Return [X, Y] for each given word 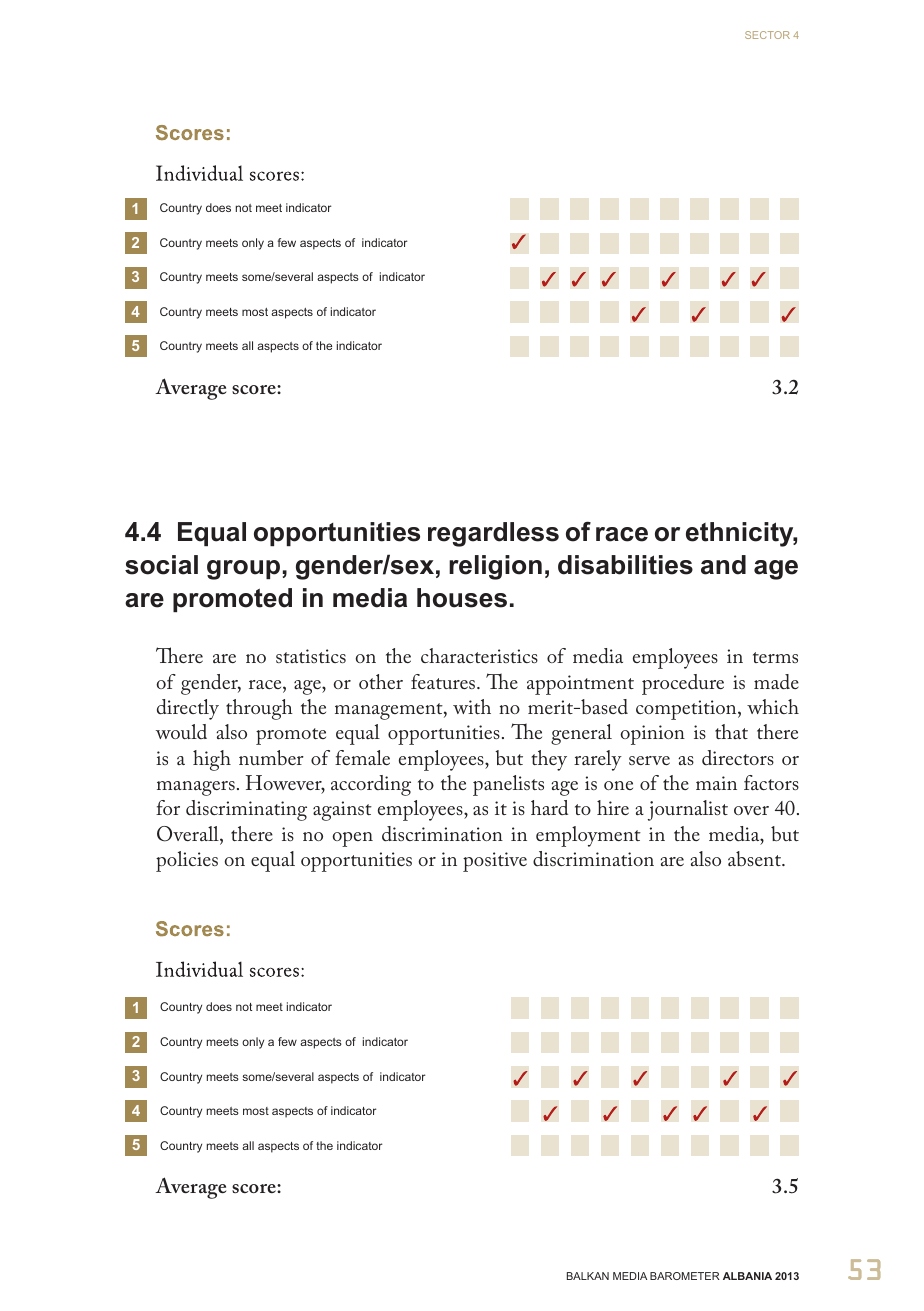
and [723, 565]
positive [495, 862]
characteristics [479, 655]
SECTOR [767, 35]
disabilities [625, 565]
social [161, 565]
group [243, 570]
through [259, 709]
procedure [683, 684]
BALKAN [588, 1276]
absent [756, 858]
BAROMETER [685, 1276]
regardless [493, 534]
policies [187, 861]
